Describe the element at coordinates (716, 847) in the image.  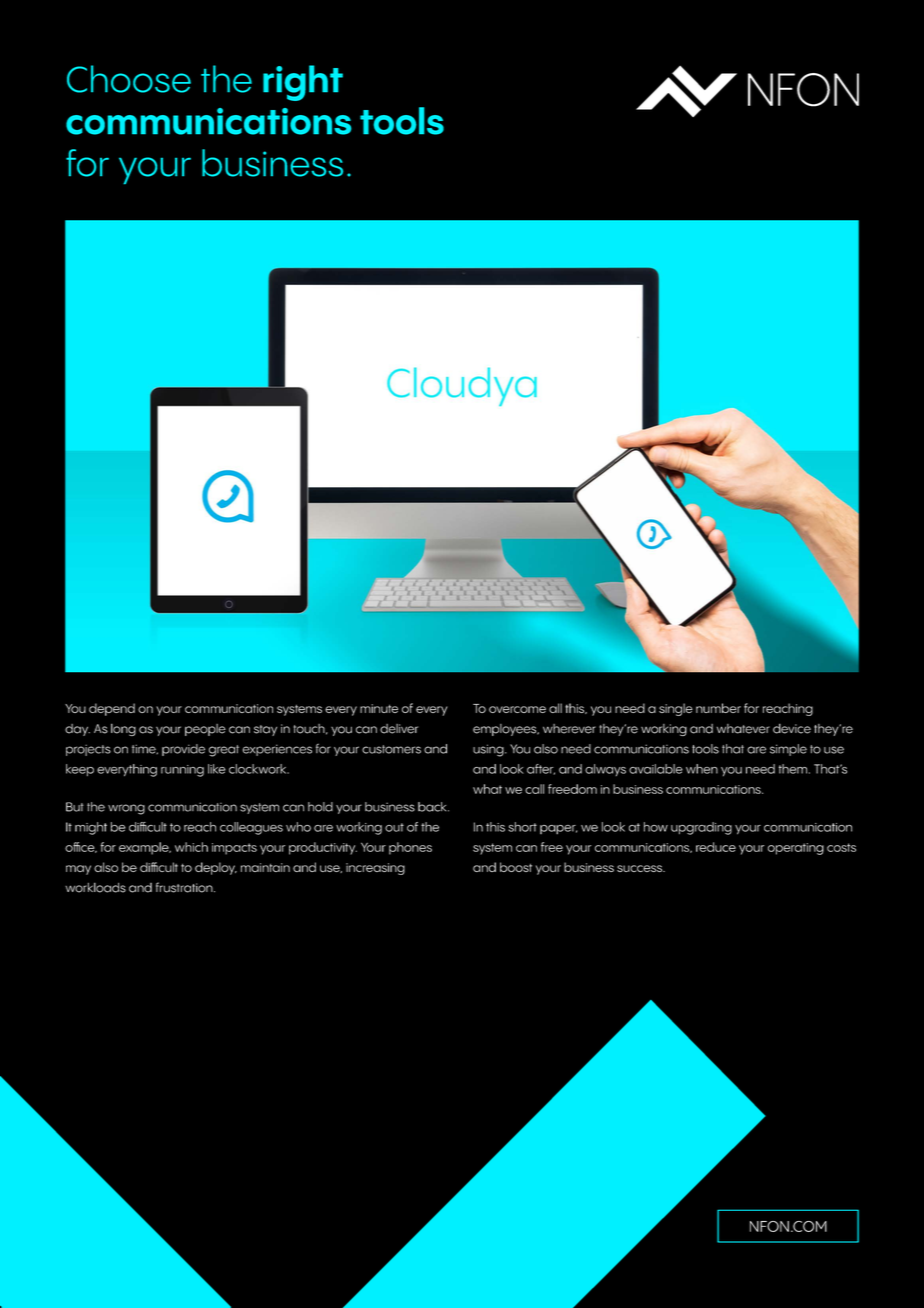
I see `reduce` at that location.
